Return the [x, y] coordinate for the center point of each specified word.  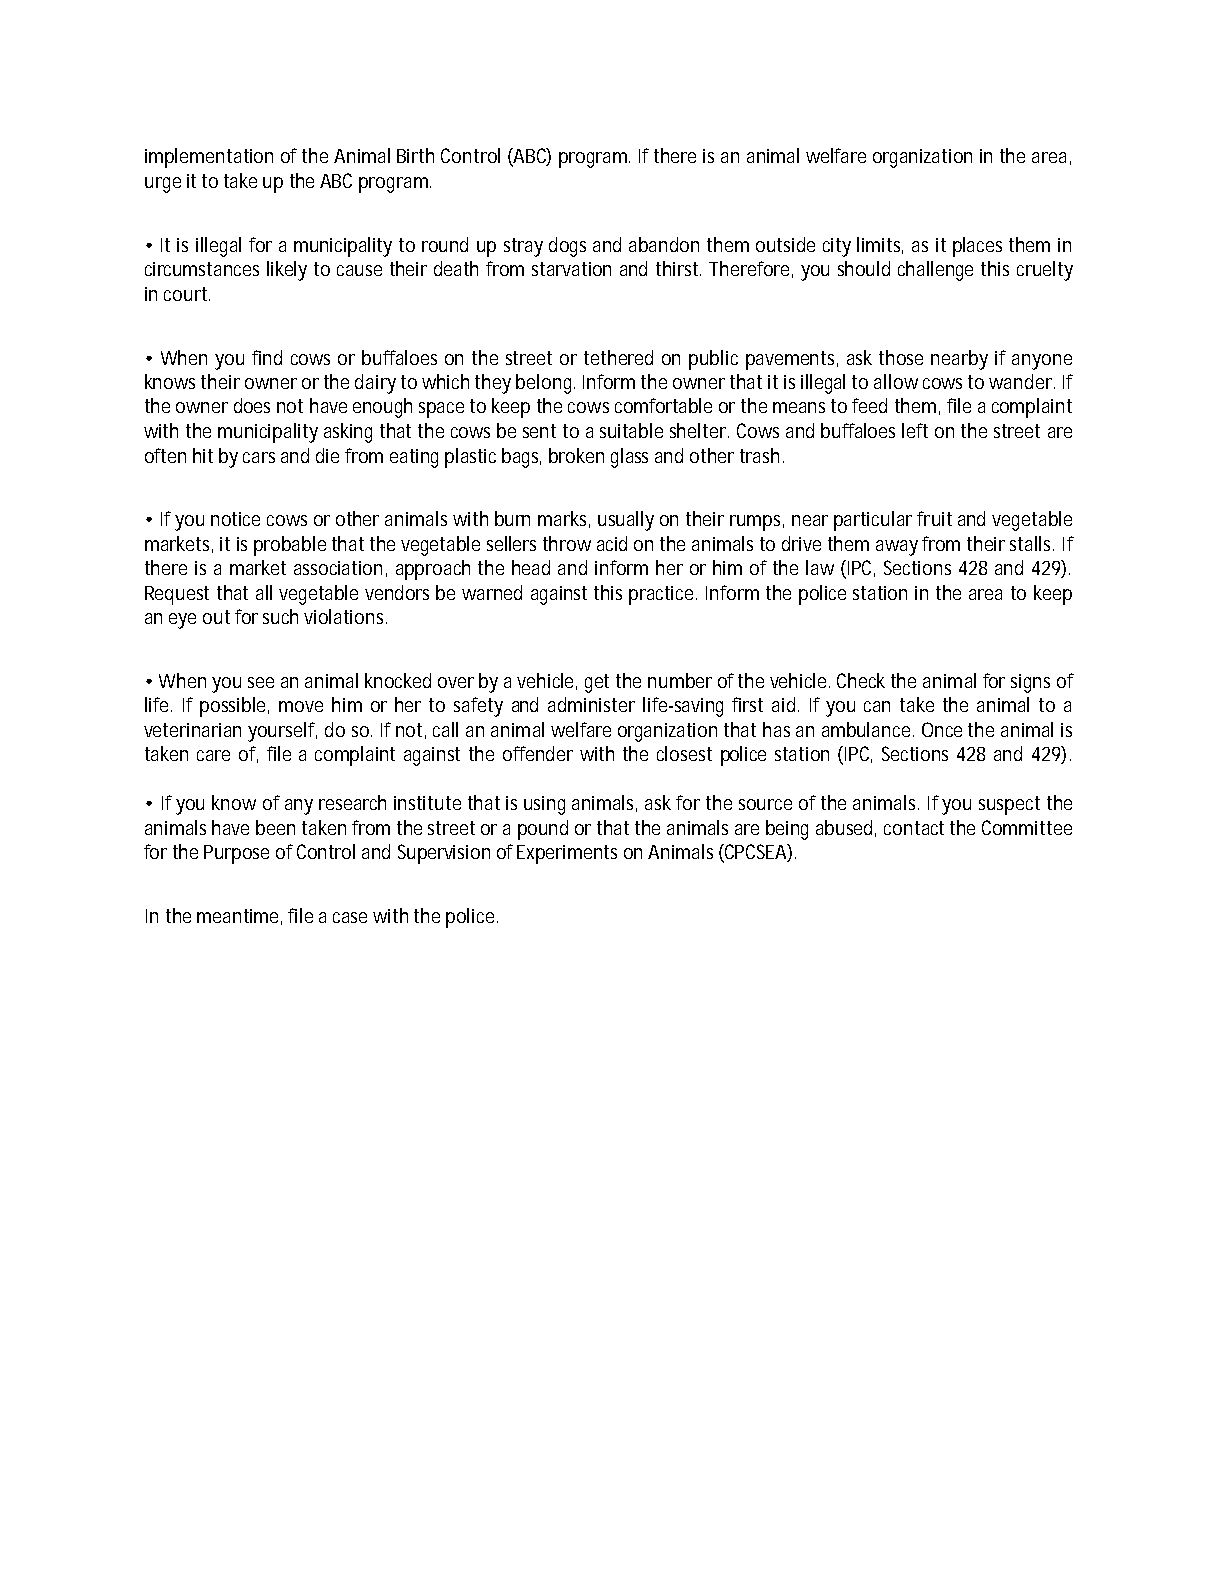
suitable [631, 430]
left [915, 430]
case [350, 917]
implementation [209, 158]
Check [861, 680]
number [680, 680]
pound [543, 830]
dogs [567, 247]
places [977, 247]
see [261, 682]
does [252, 405]
